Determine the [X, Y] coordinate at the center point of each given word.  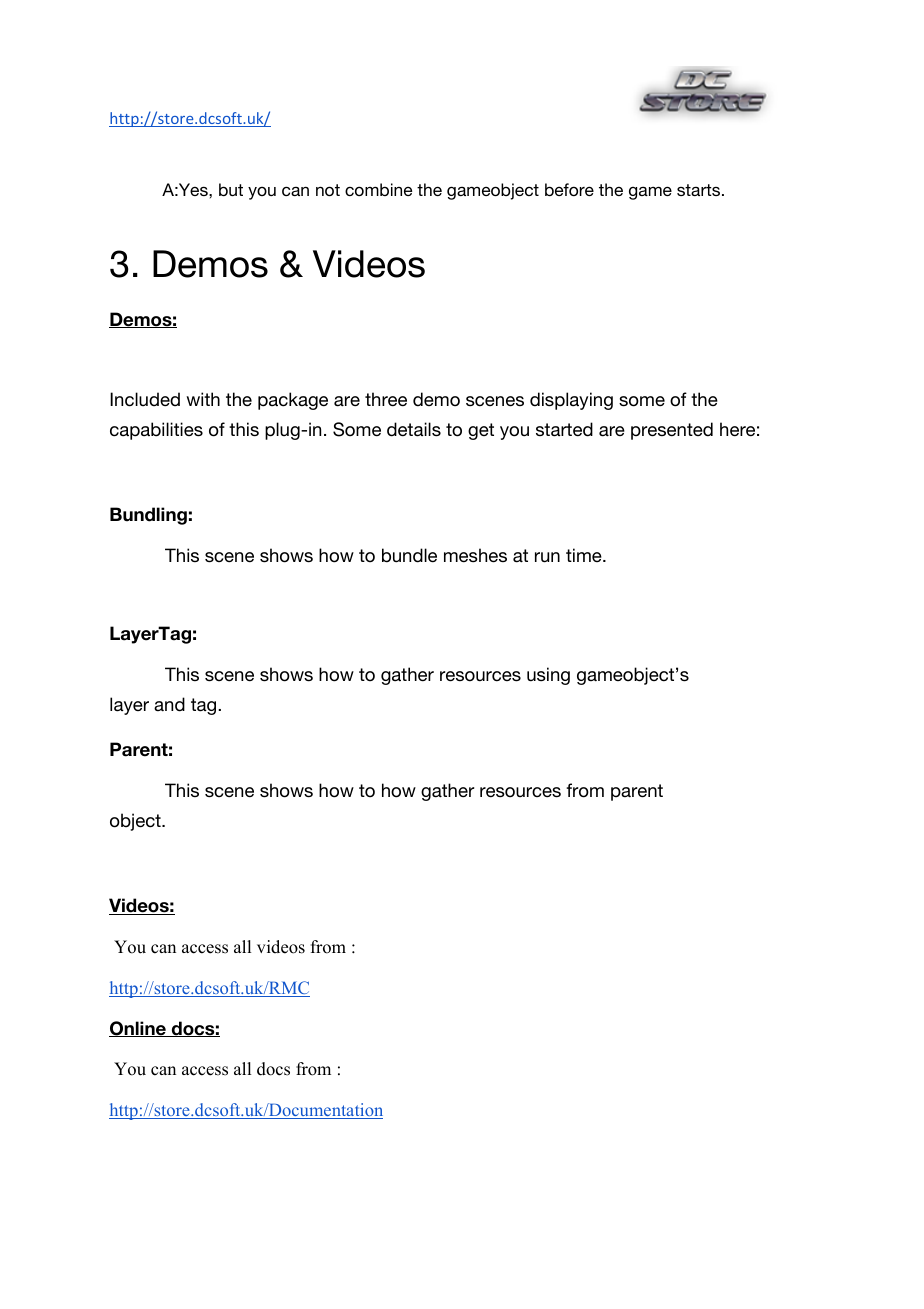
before [569, 189]
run [547, 557]
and [169, 704]
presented [672, 431]
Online [138, 1029]
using [548, 676]
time [585, 555]
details [414, 429]
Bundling [148, 516]
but [231, 189]
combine [378, 189]
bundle [409, 555]
